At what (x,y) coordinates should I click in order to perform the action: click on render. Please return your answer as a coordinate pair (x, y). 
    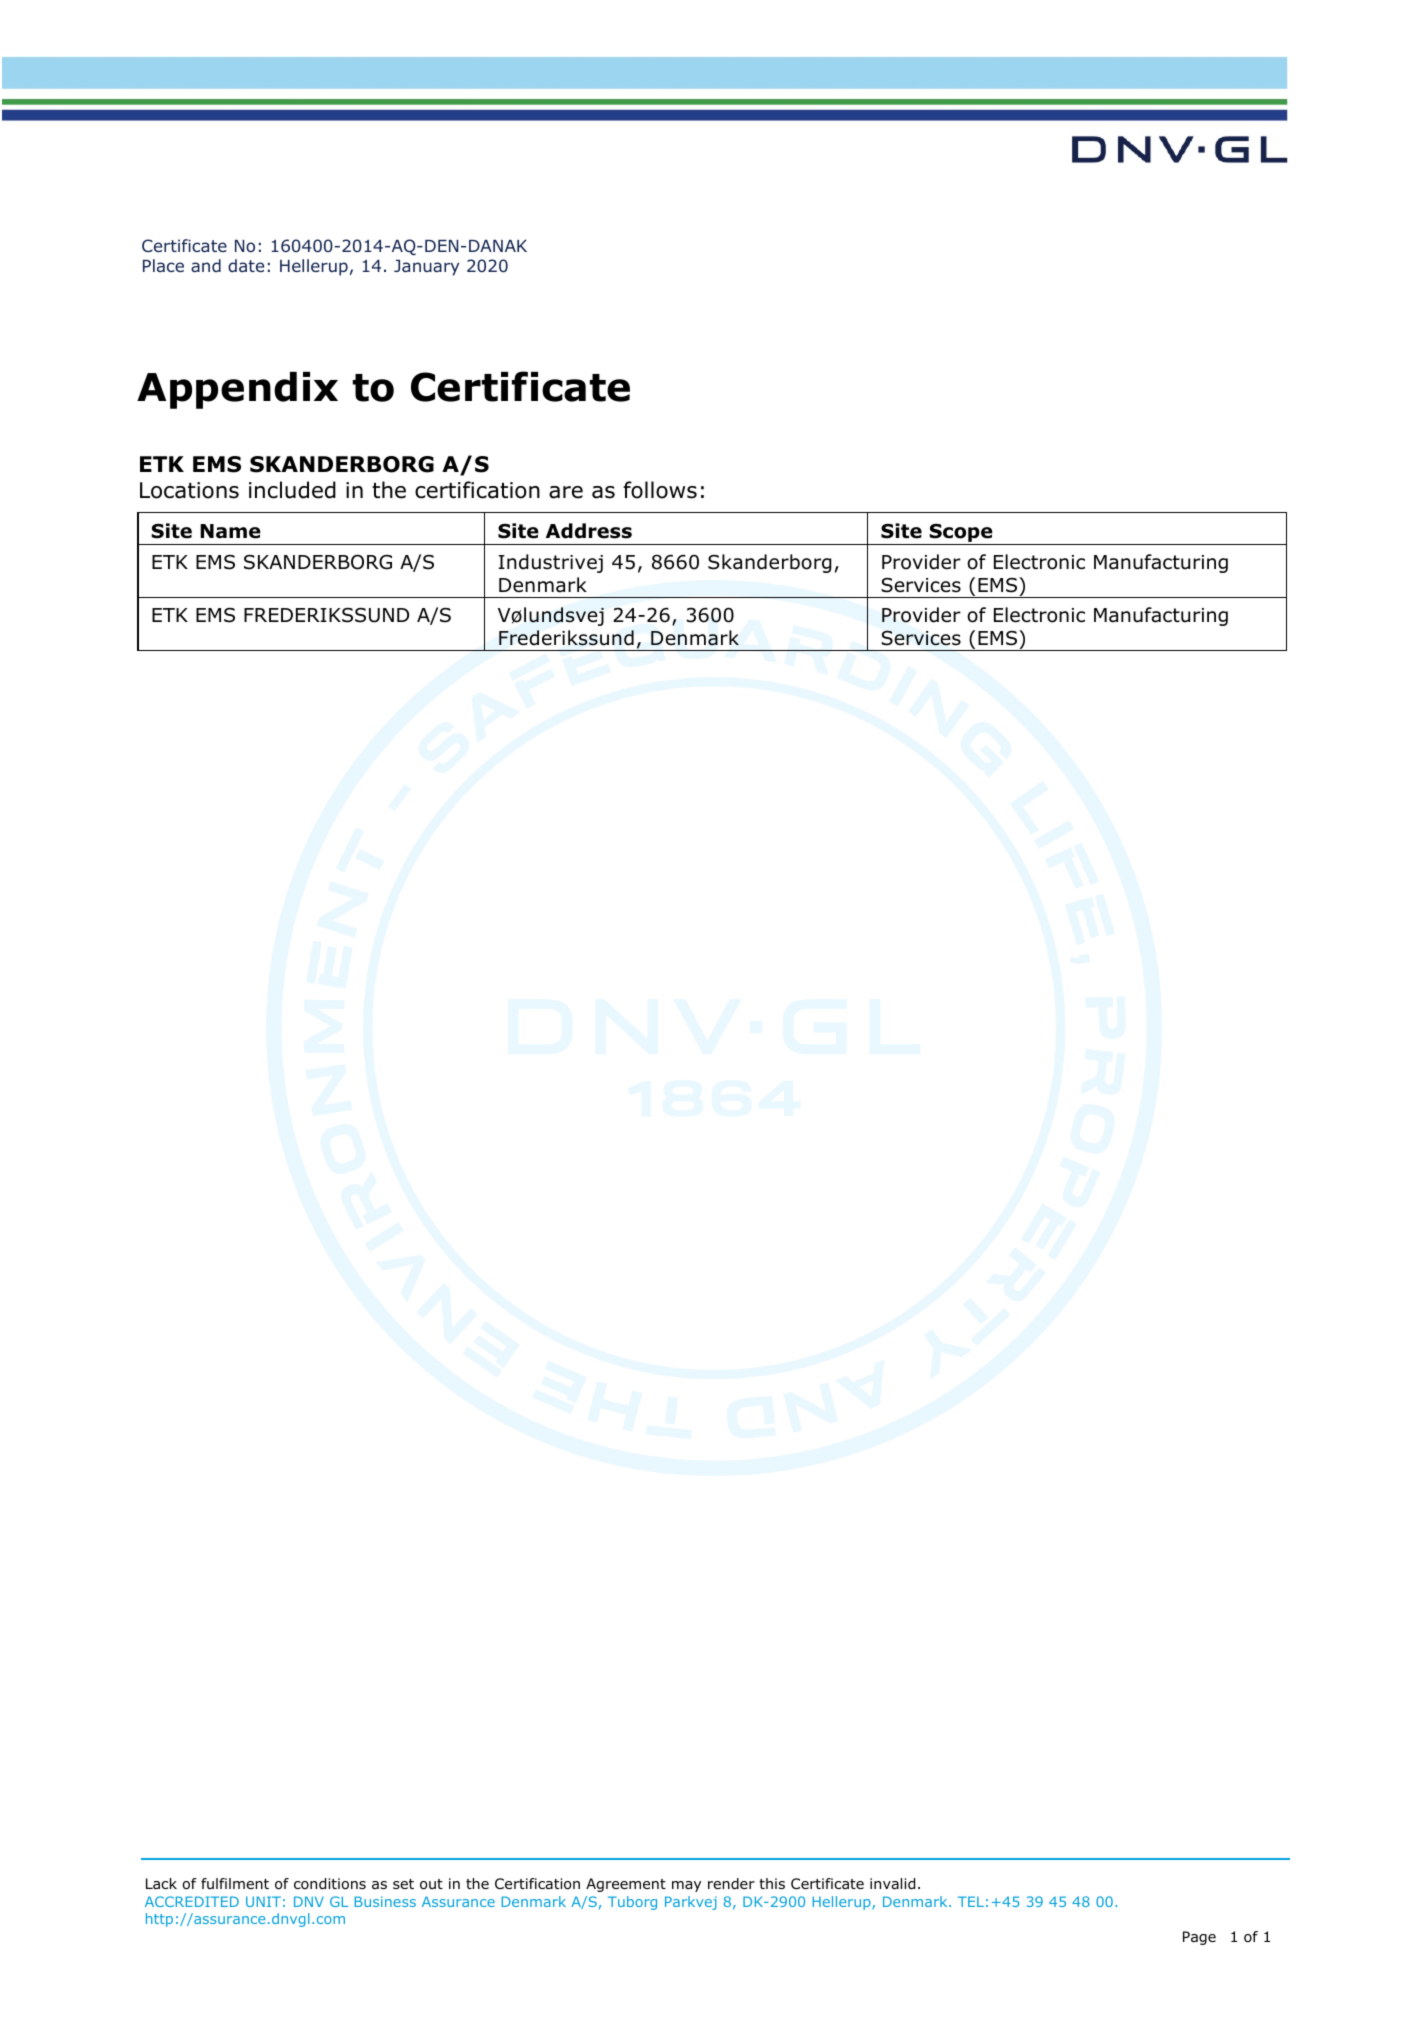
    Looking at the image, I should click on (731, 1884).
